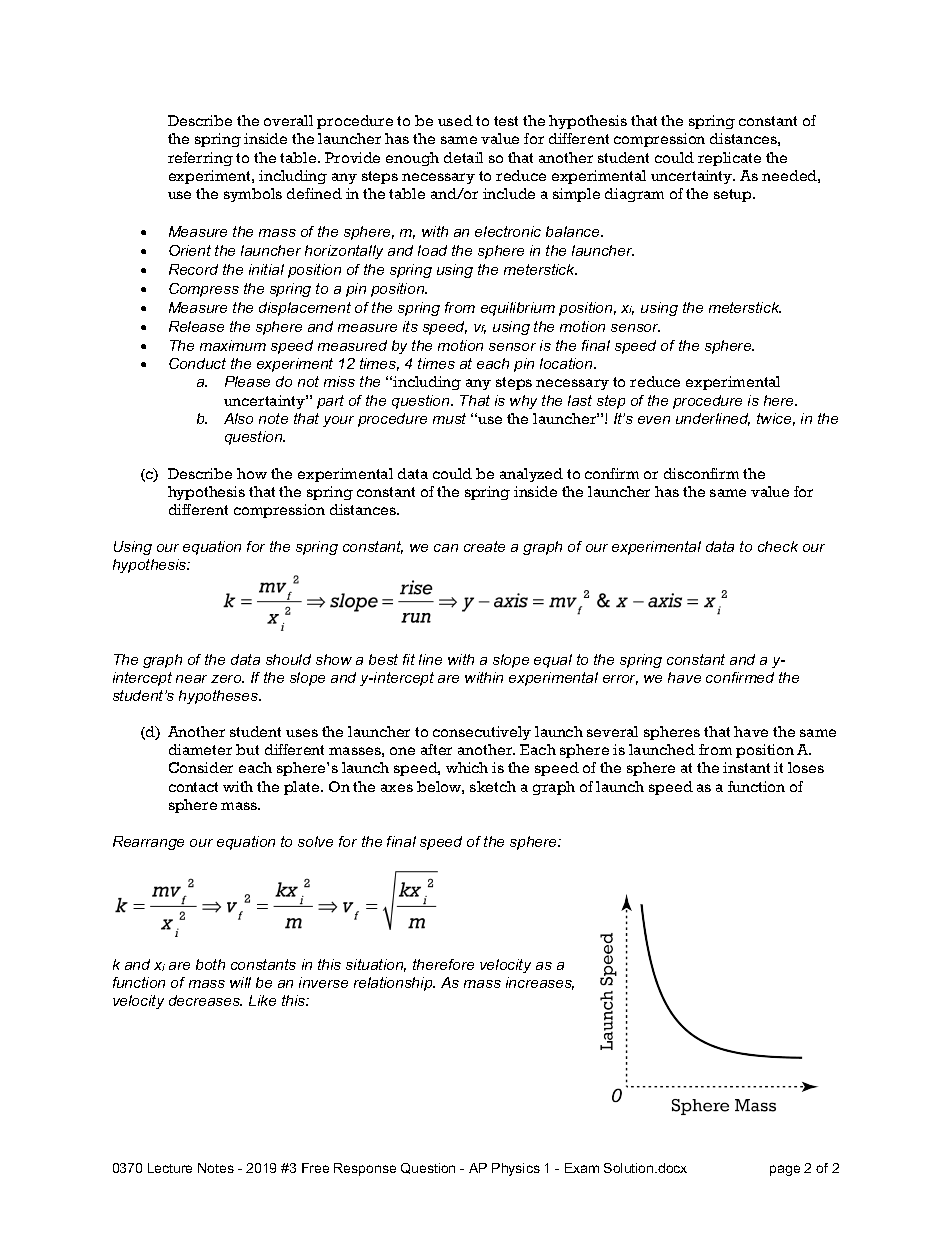 This page has width=952, height=1233. Describe the element at coordinates (482, 733) in the page. I see `consecutively` at that location.
